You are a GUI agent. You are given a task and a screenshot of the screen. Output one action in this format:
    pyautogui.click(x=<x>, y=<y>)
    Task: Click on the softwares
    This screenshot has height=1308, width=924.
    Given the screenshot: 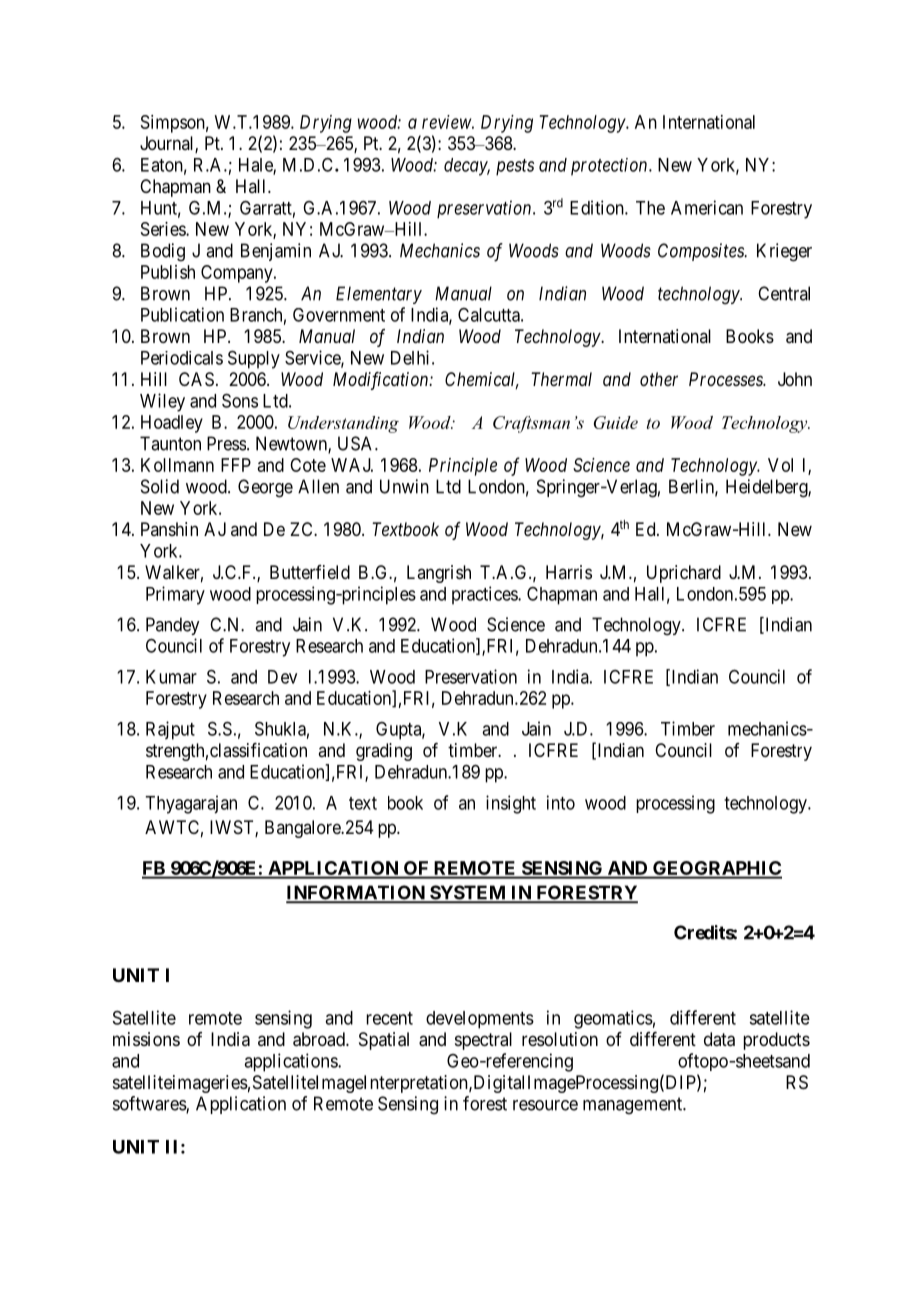 What is the action you would take?
    pyautogui.click(x=150, y=1104)
